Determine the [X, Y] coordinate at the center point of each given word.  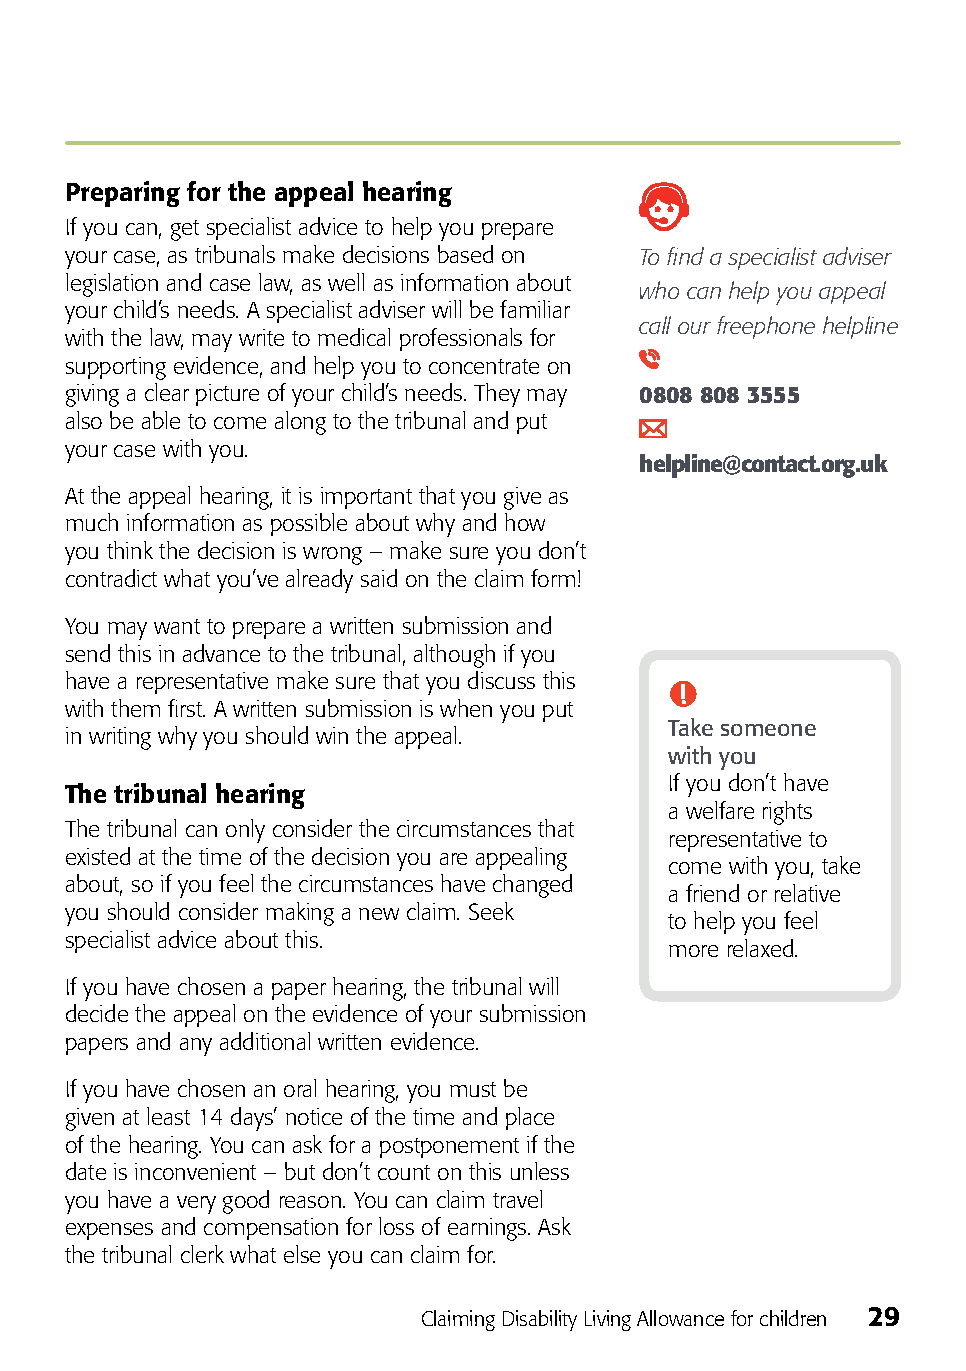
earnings [488, 1229]
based [465, 254]
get [185, 230]
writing [120, 738]
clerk [202, 1254]
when [466, 708]
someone [768, 730]
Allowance [680, 1318]
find [685, 256]
